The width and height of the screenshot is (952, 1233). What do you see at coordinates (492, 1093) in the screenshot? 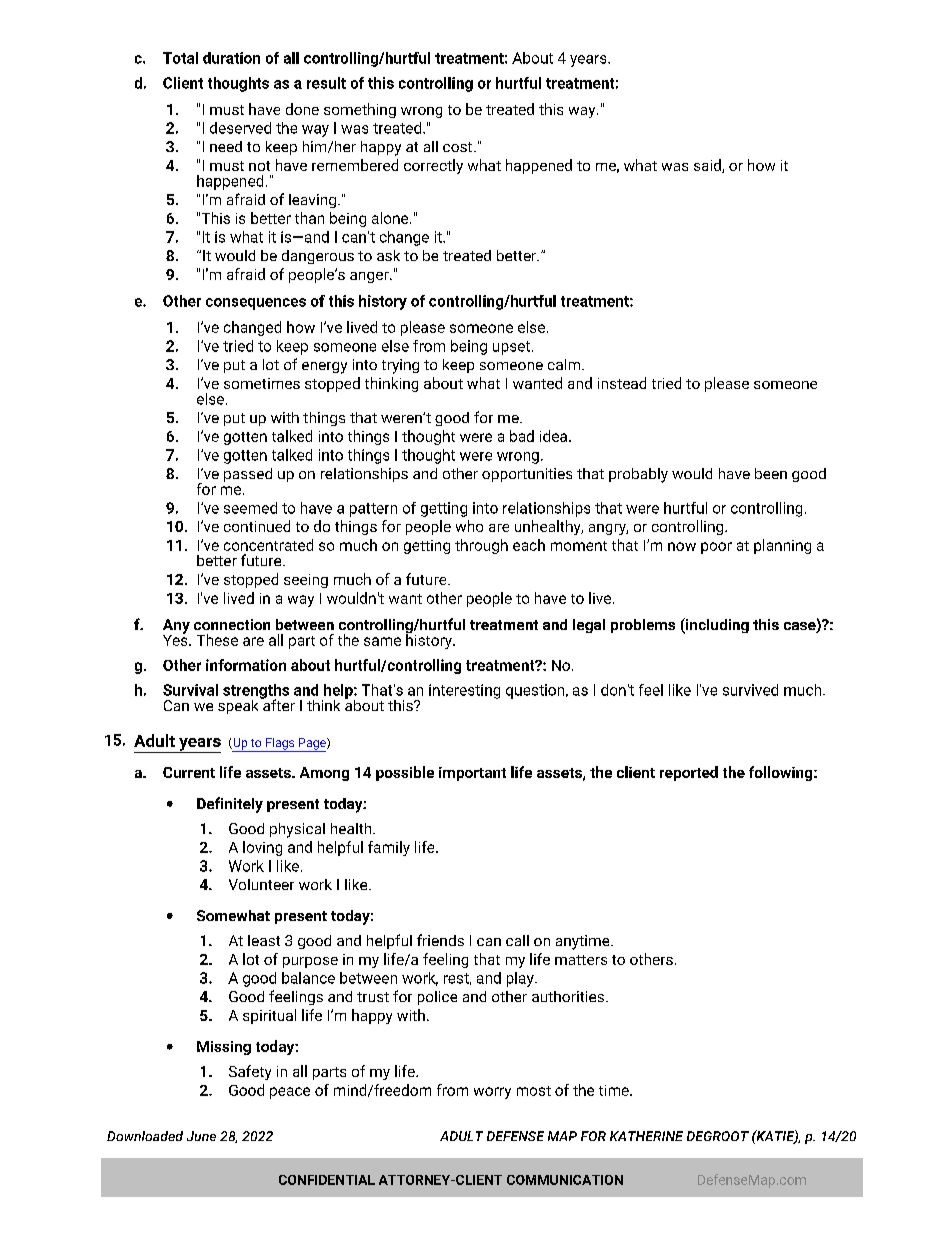
I see `worry` at bounding box center [492, 1093].
